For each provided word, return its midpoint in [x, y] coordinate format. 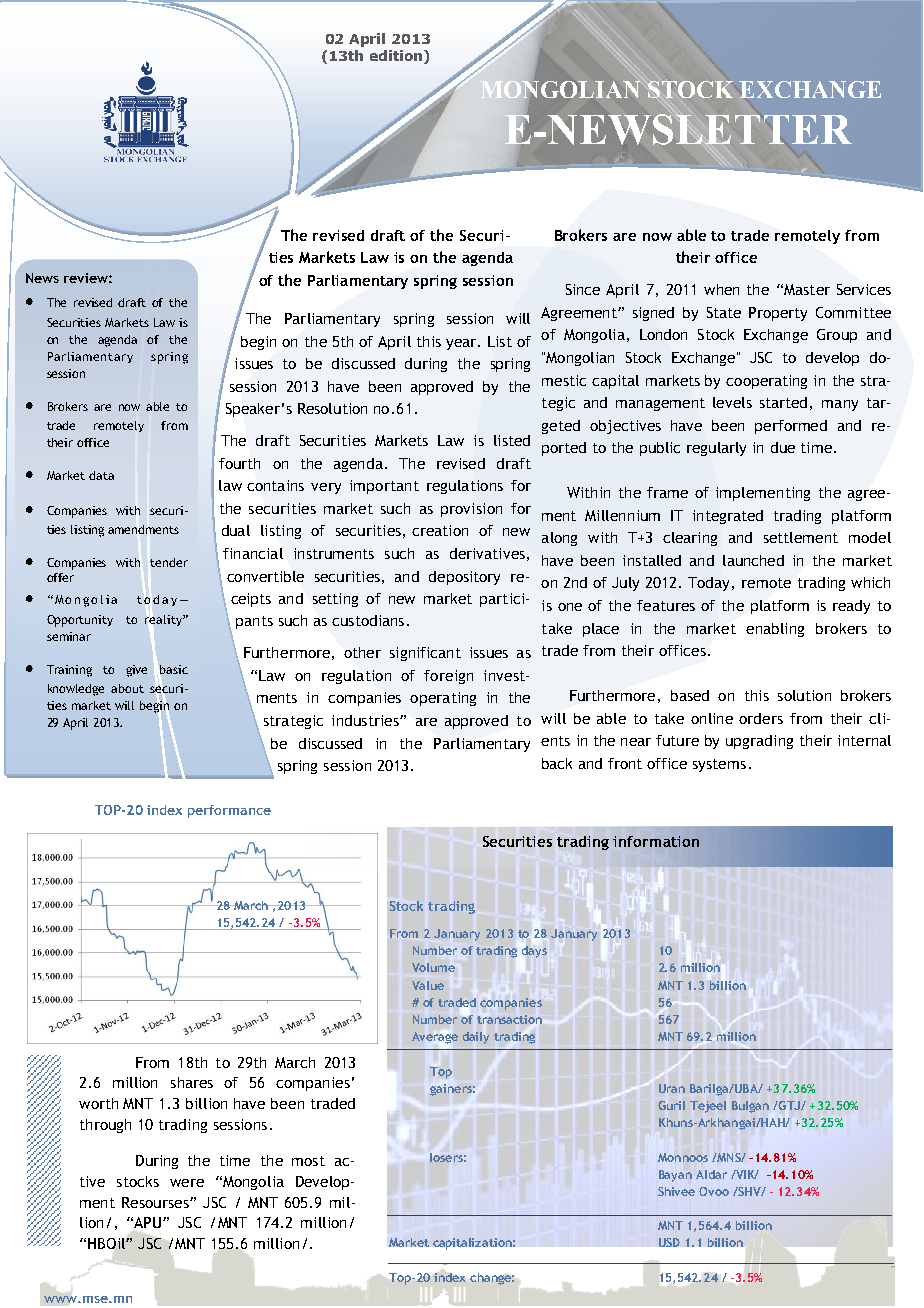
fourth [239, 463]
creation [440, 530]
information [656, 841]
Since [583, 289]
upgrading [759, 742]
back [557, 763]
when [721, 289]
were [187, 1183]
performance [229, 811]
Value [428, 985]
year [462, 344]
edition [397, 57]
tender [169, 562]
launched [753, 560]
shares [192, 1082]
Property [778, 314]
